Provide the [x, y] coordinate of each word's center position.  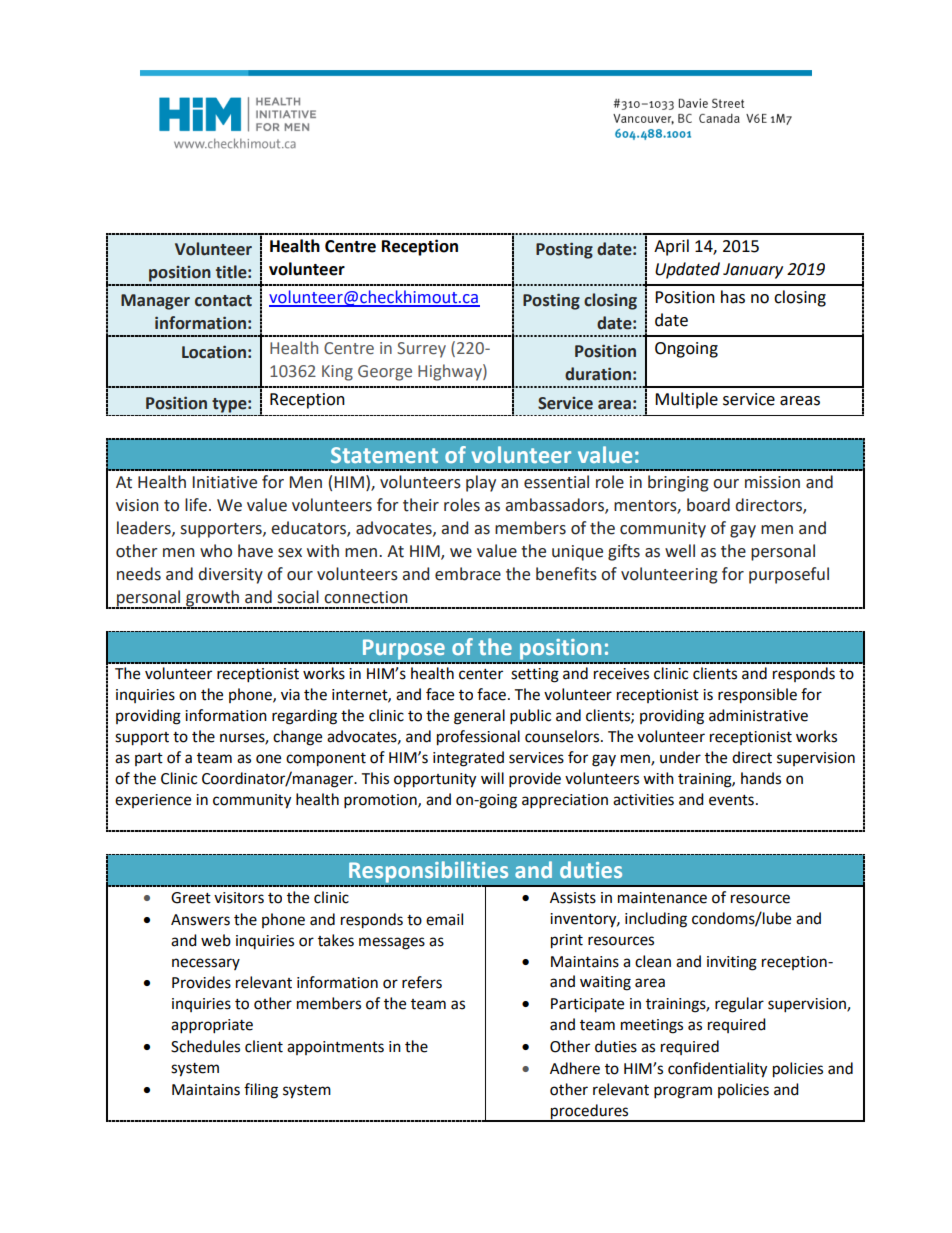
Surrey [421, 350]
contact [223, 301]
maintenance [662, 898]
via [290, 695]
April [671, 247]
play [481, 483]
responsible [757, 696]
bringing [678, 483]
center [481, 674]
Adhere [575, 1068]
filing [261, 1091]
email [444, 919]
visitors [239, 898]
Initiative [225, 482]
